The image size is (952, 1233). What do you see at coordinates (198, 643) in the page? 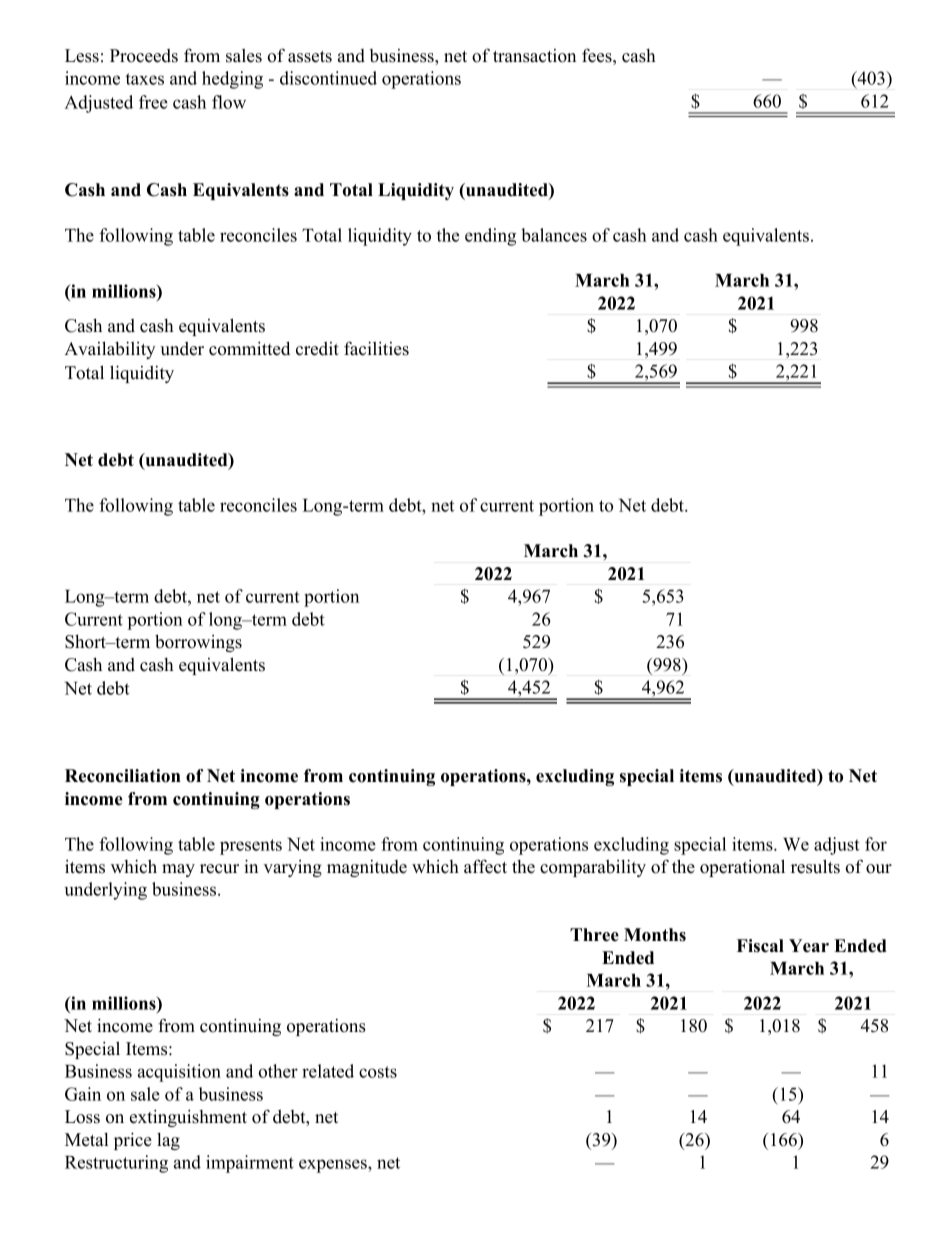
I see `borrowings` at bounding box center [198, 643].
